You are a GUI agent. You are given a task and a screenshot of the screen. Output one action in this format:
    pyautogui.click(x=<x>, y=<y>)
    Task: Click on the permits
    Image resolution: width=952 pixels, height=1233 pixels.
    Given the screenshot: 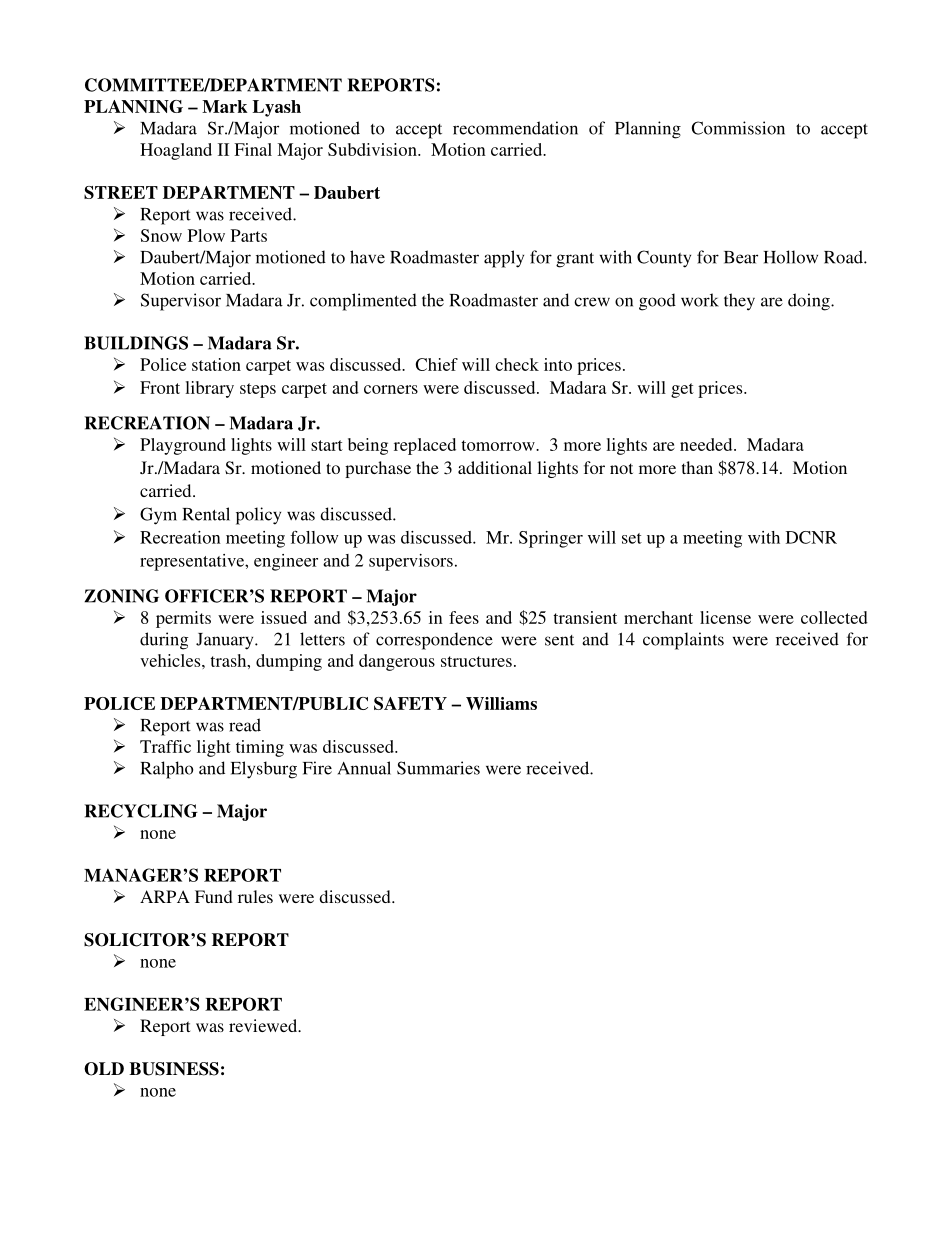 What is the action you would take?
    pyautogui.click(x=183, y=619)
